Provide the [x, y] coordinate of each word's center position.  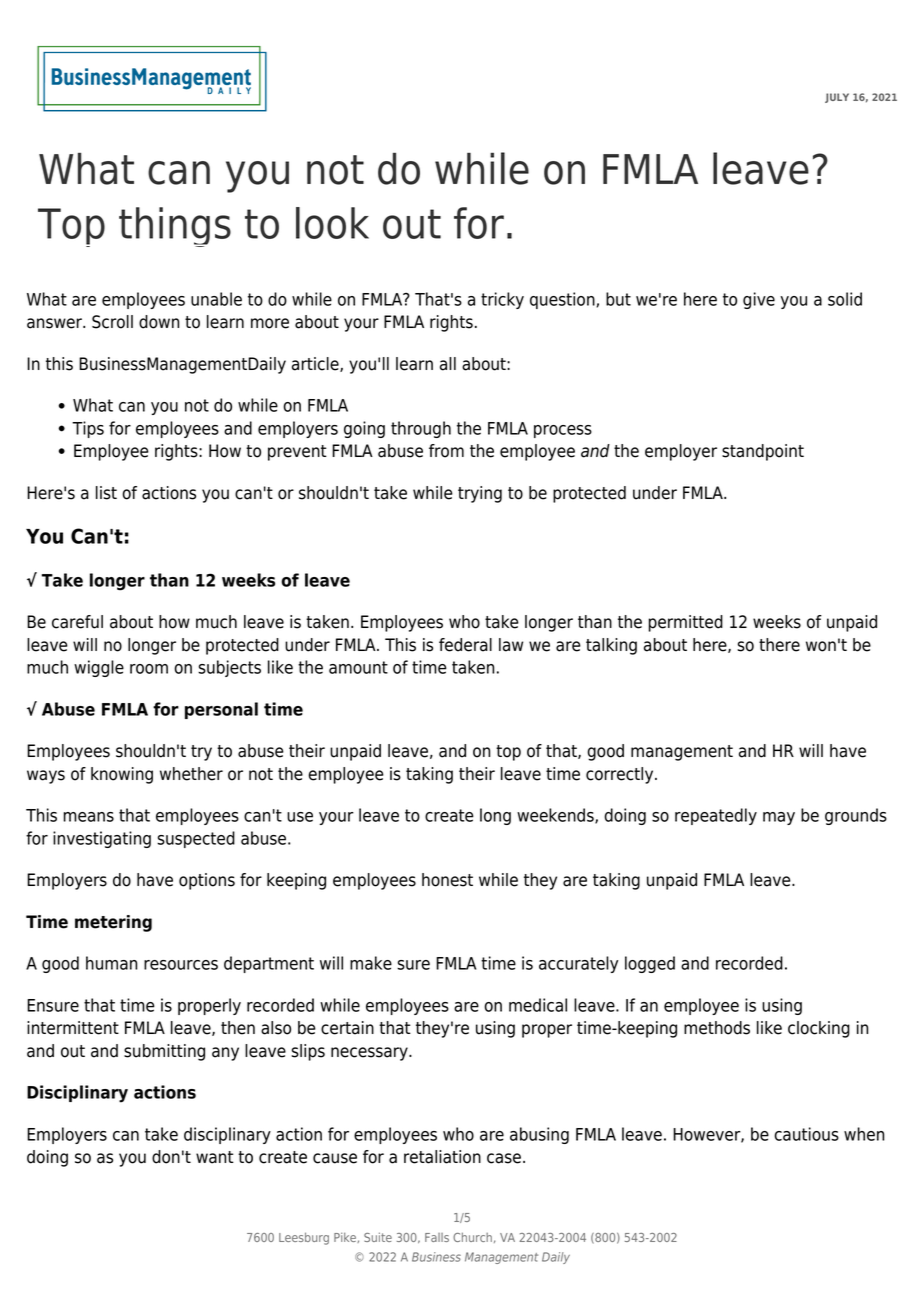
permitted [685, 623]
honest [447, 880]
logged [650, 964]
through [421, 429]
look [332, 223]
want [215, 1157]
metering [113, 923]
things [175, 227]
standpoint [763, 452]
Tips [88, 429]
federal [465, 645]
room [149, 669]
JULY [837, 98]
